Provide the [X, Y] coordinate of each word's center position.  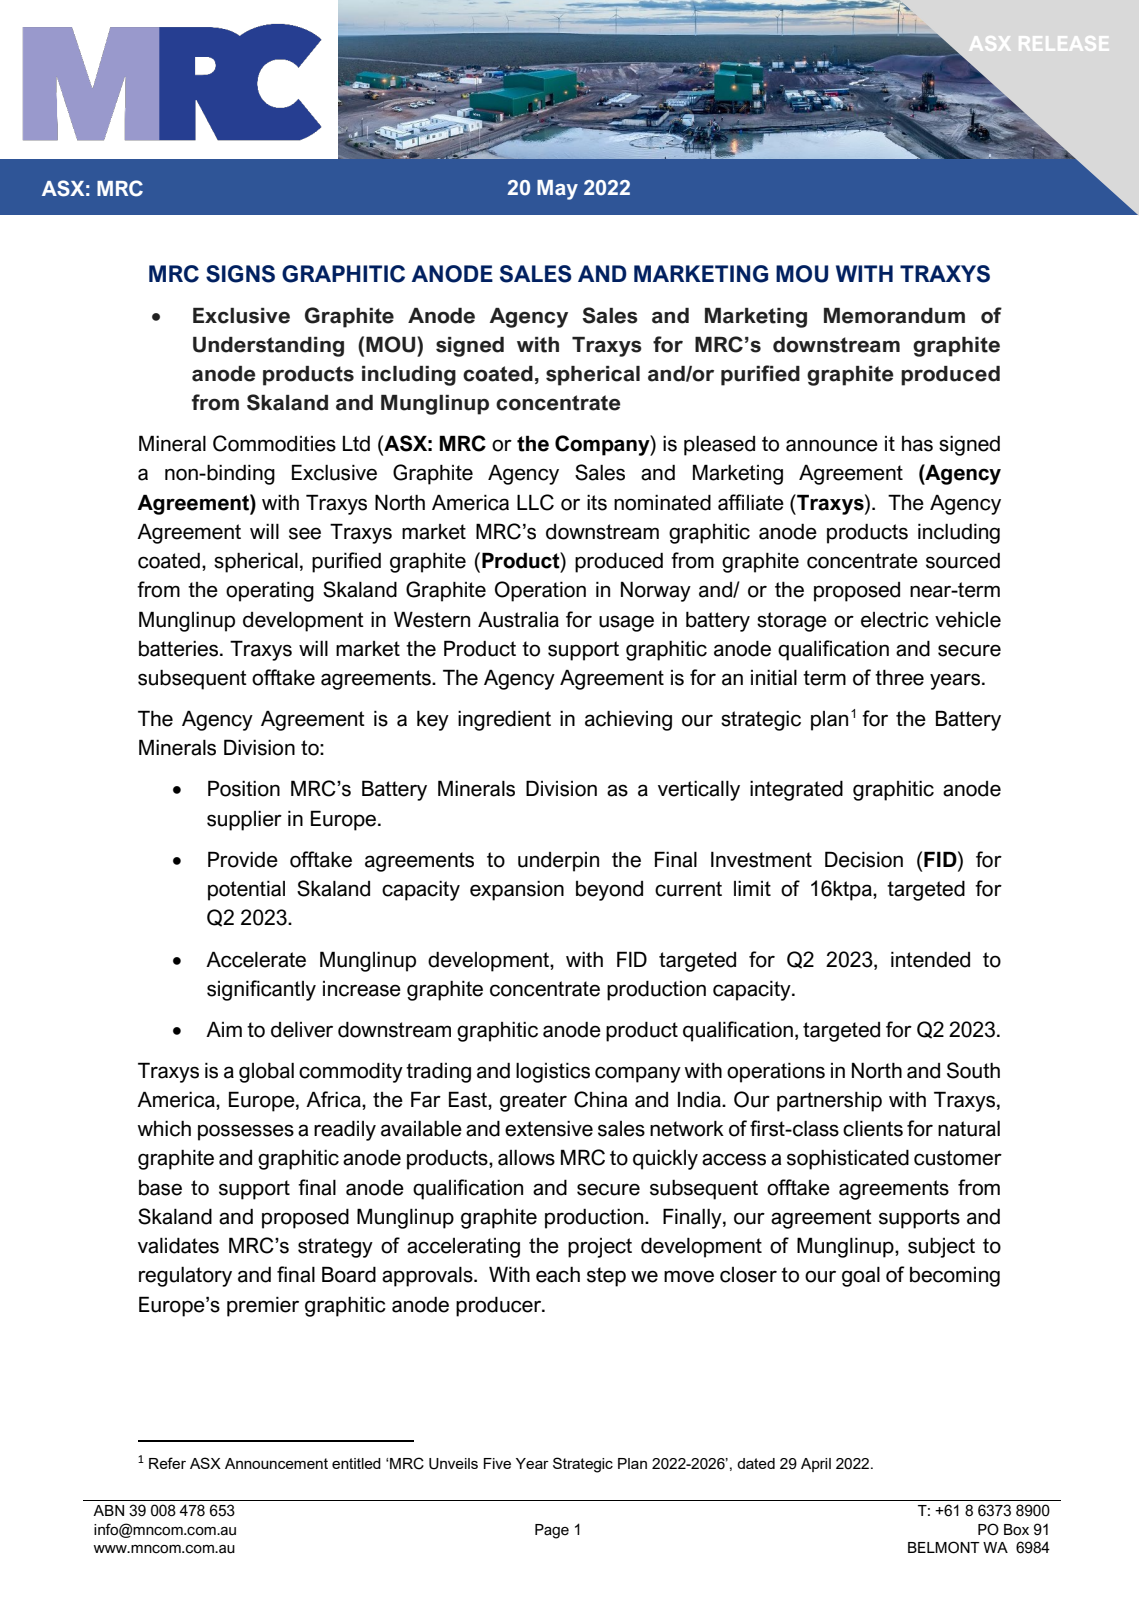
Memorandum [894, 316]
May [557, 190]
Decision [864, 859]
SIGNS [240, 274]
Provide [243, 859]
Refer [167, 1463]
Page [552, 1531]
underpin [558, 862]
